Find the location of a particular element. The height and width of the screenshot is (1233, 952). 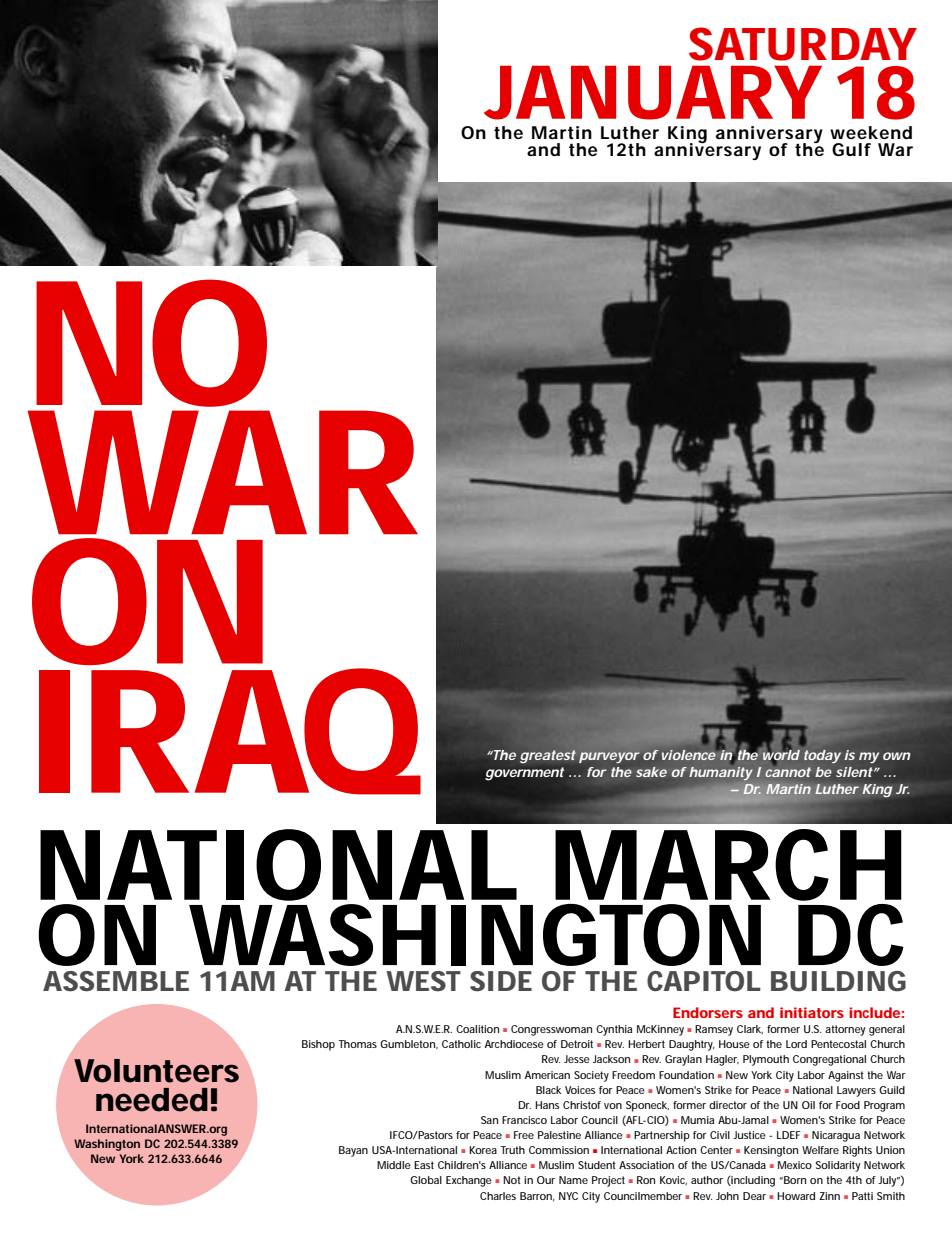

Gulf is located at coordinates (851, 149).
